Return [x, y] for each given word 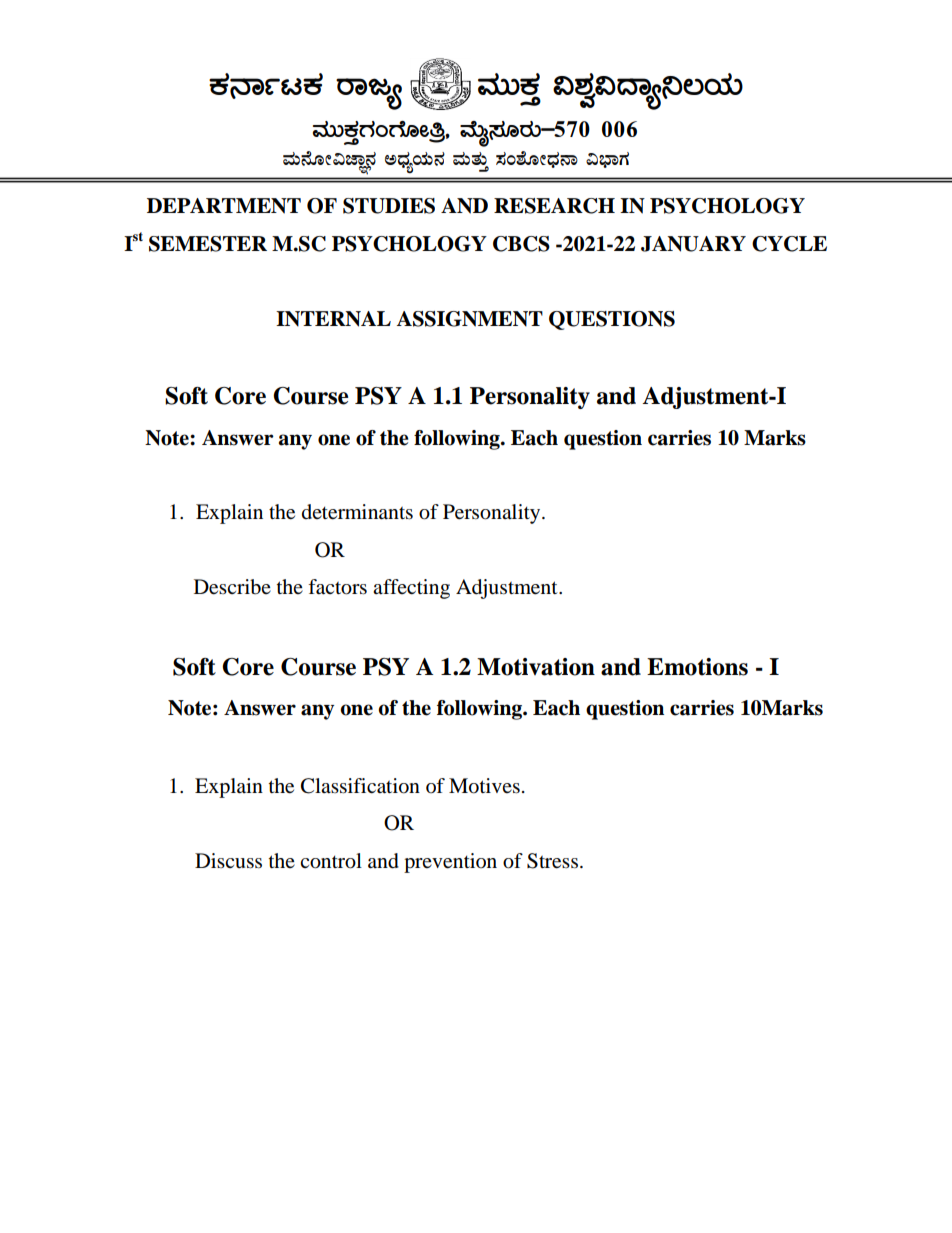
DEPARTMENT [224, 206]
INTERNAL [333, 319]
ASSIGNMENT [470, 319]
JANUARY [693, 244]
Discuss [228, 861]
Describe [232, 587]
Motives [484, 786]
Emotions [697, 667]
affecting [411, 589]
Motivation [536, 667]
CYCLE [789, 244]
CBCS [521, 244]
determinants [357, 512]
